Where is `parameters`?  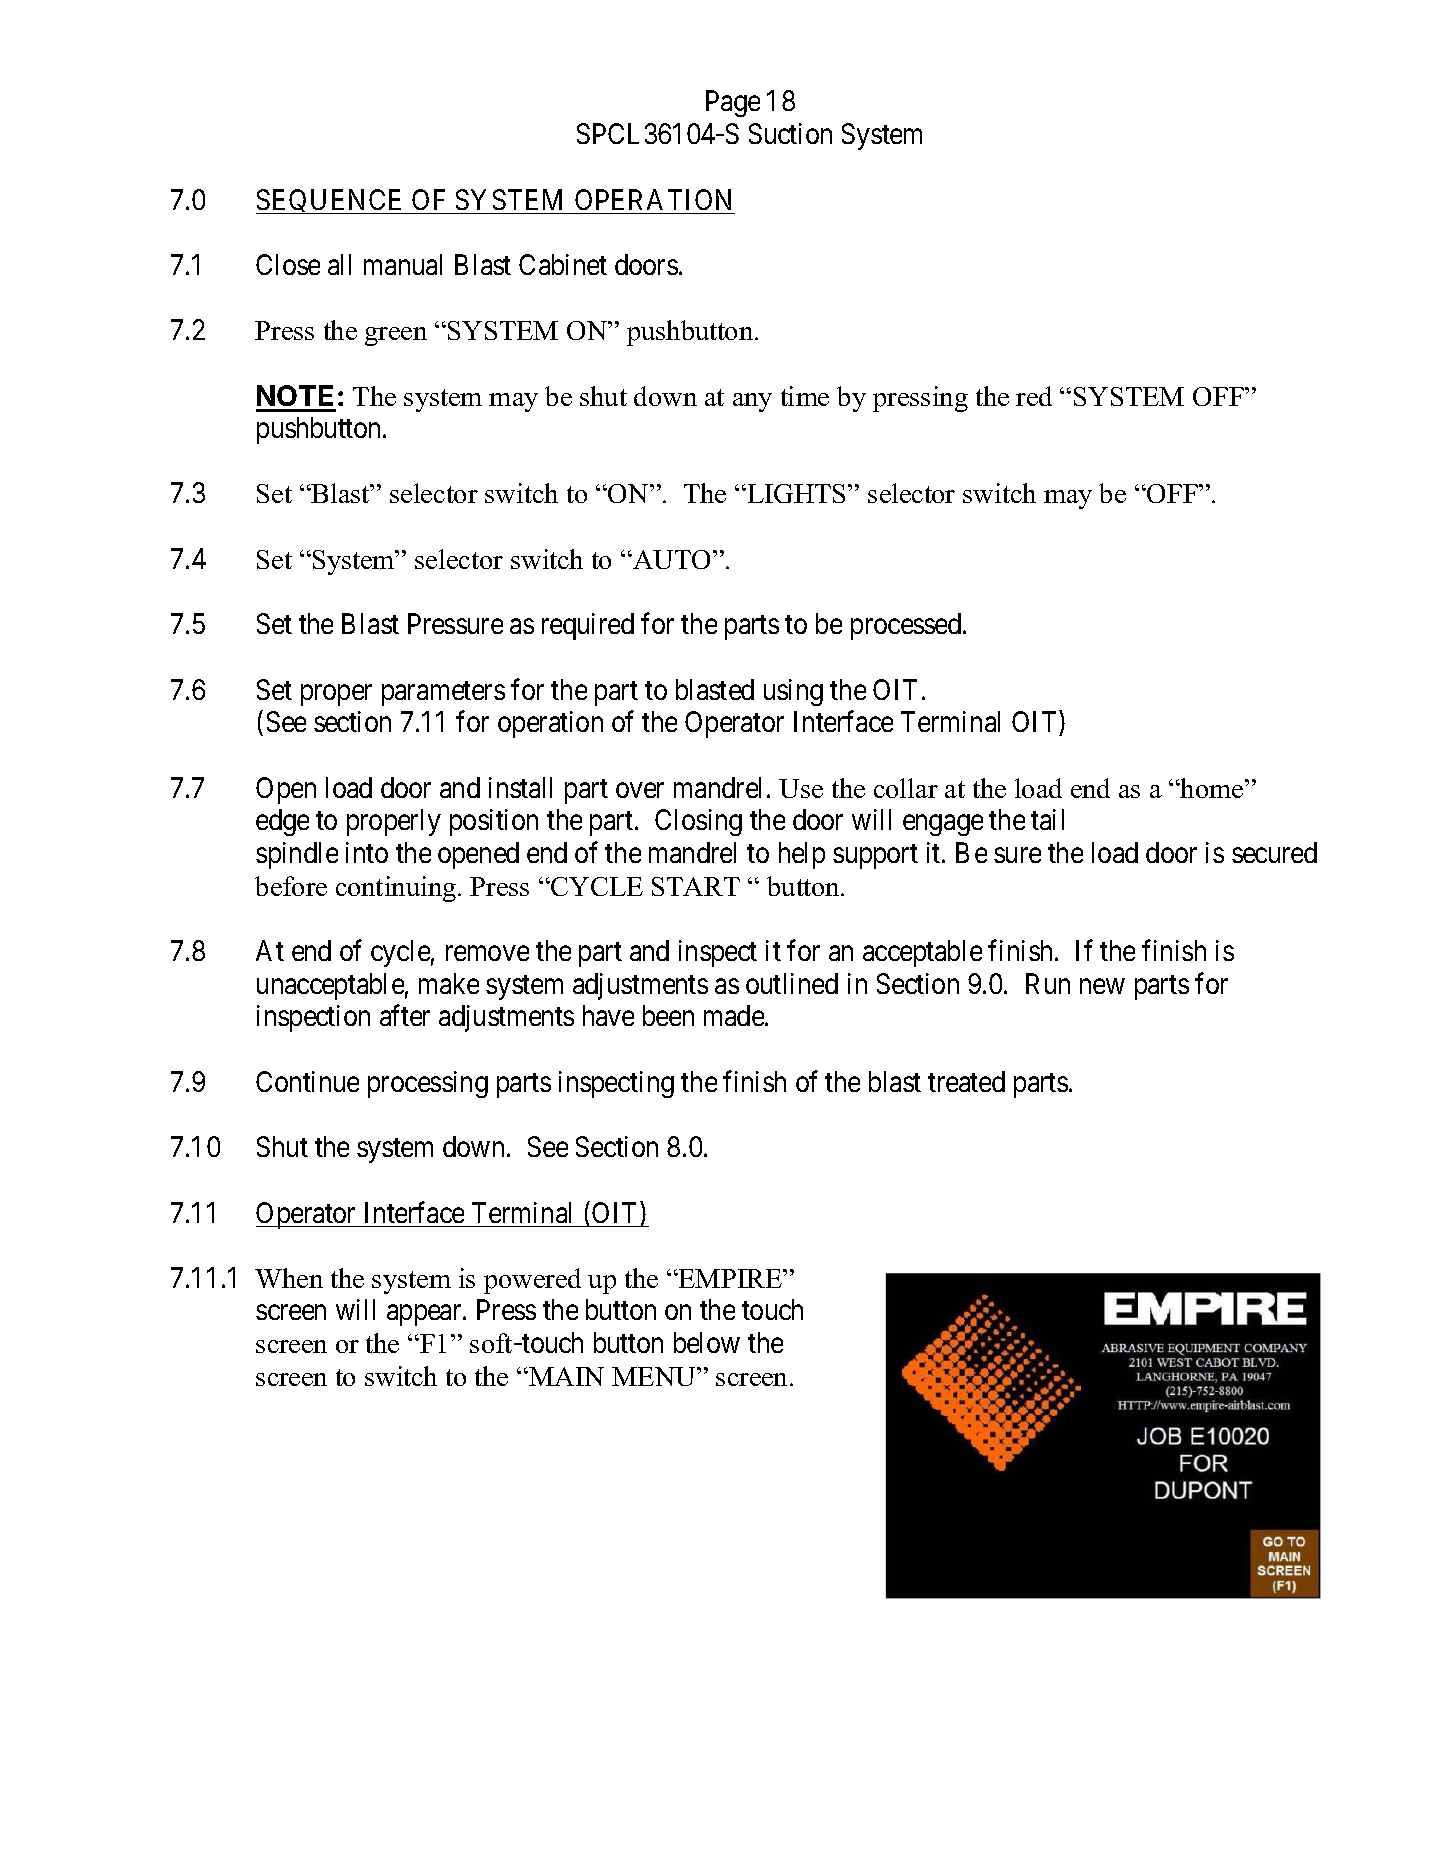
parameters is located at coordinates (443, 693).
